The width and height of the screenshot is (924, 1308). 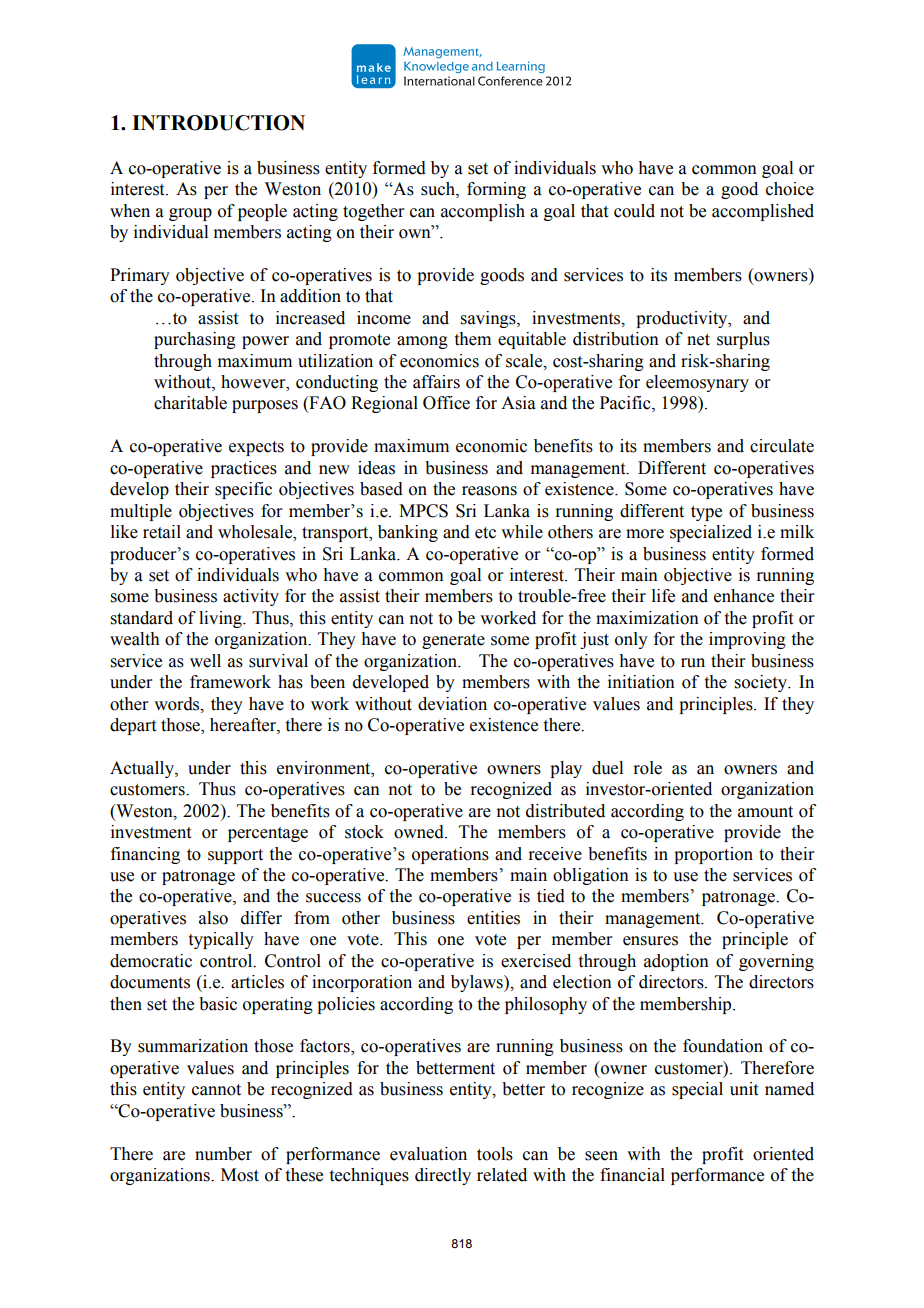 I want to click on forming, so click(x=496, y=190).
